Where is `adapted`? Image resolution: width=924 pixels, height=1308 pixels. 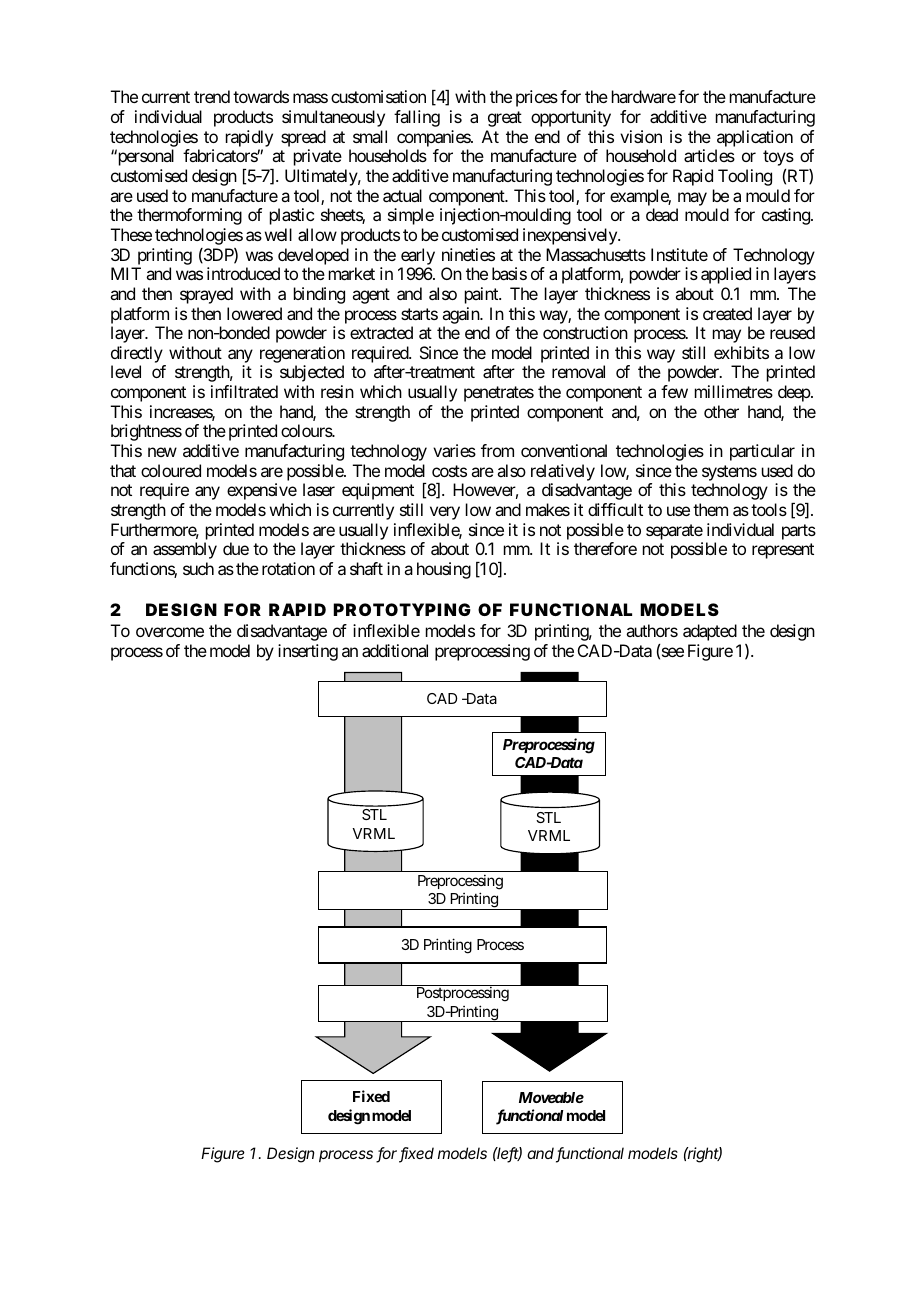 adapted is located at coordinates (710, 632).
